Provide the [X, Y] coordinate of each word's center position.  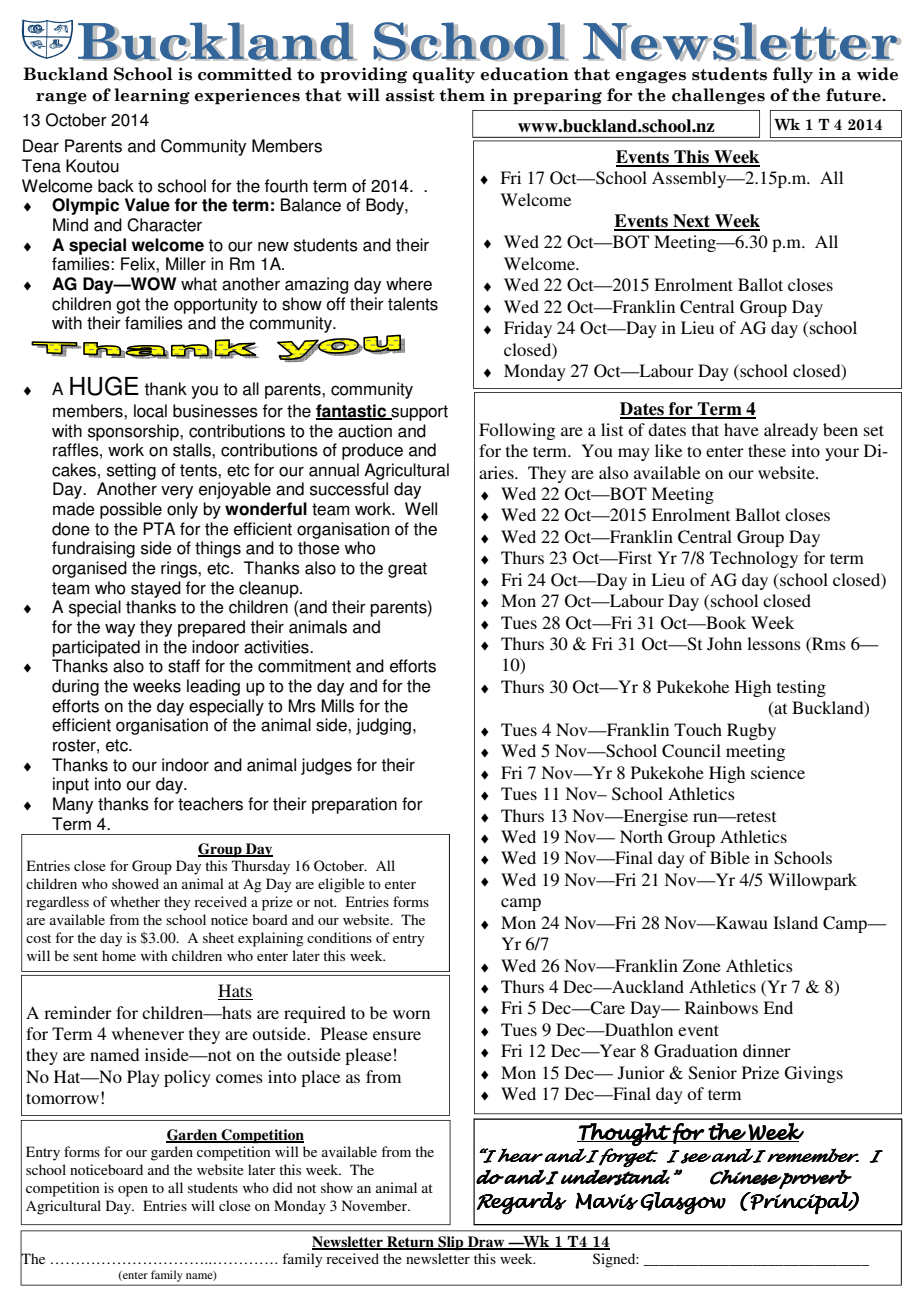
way [120, 630]
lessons [774, 643]
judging [383, 726]
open [133, 1191]
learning [152, 96]
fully [793, 75]
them [462, 95]
